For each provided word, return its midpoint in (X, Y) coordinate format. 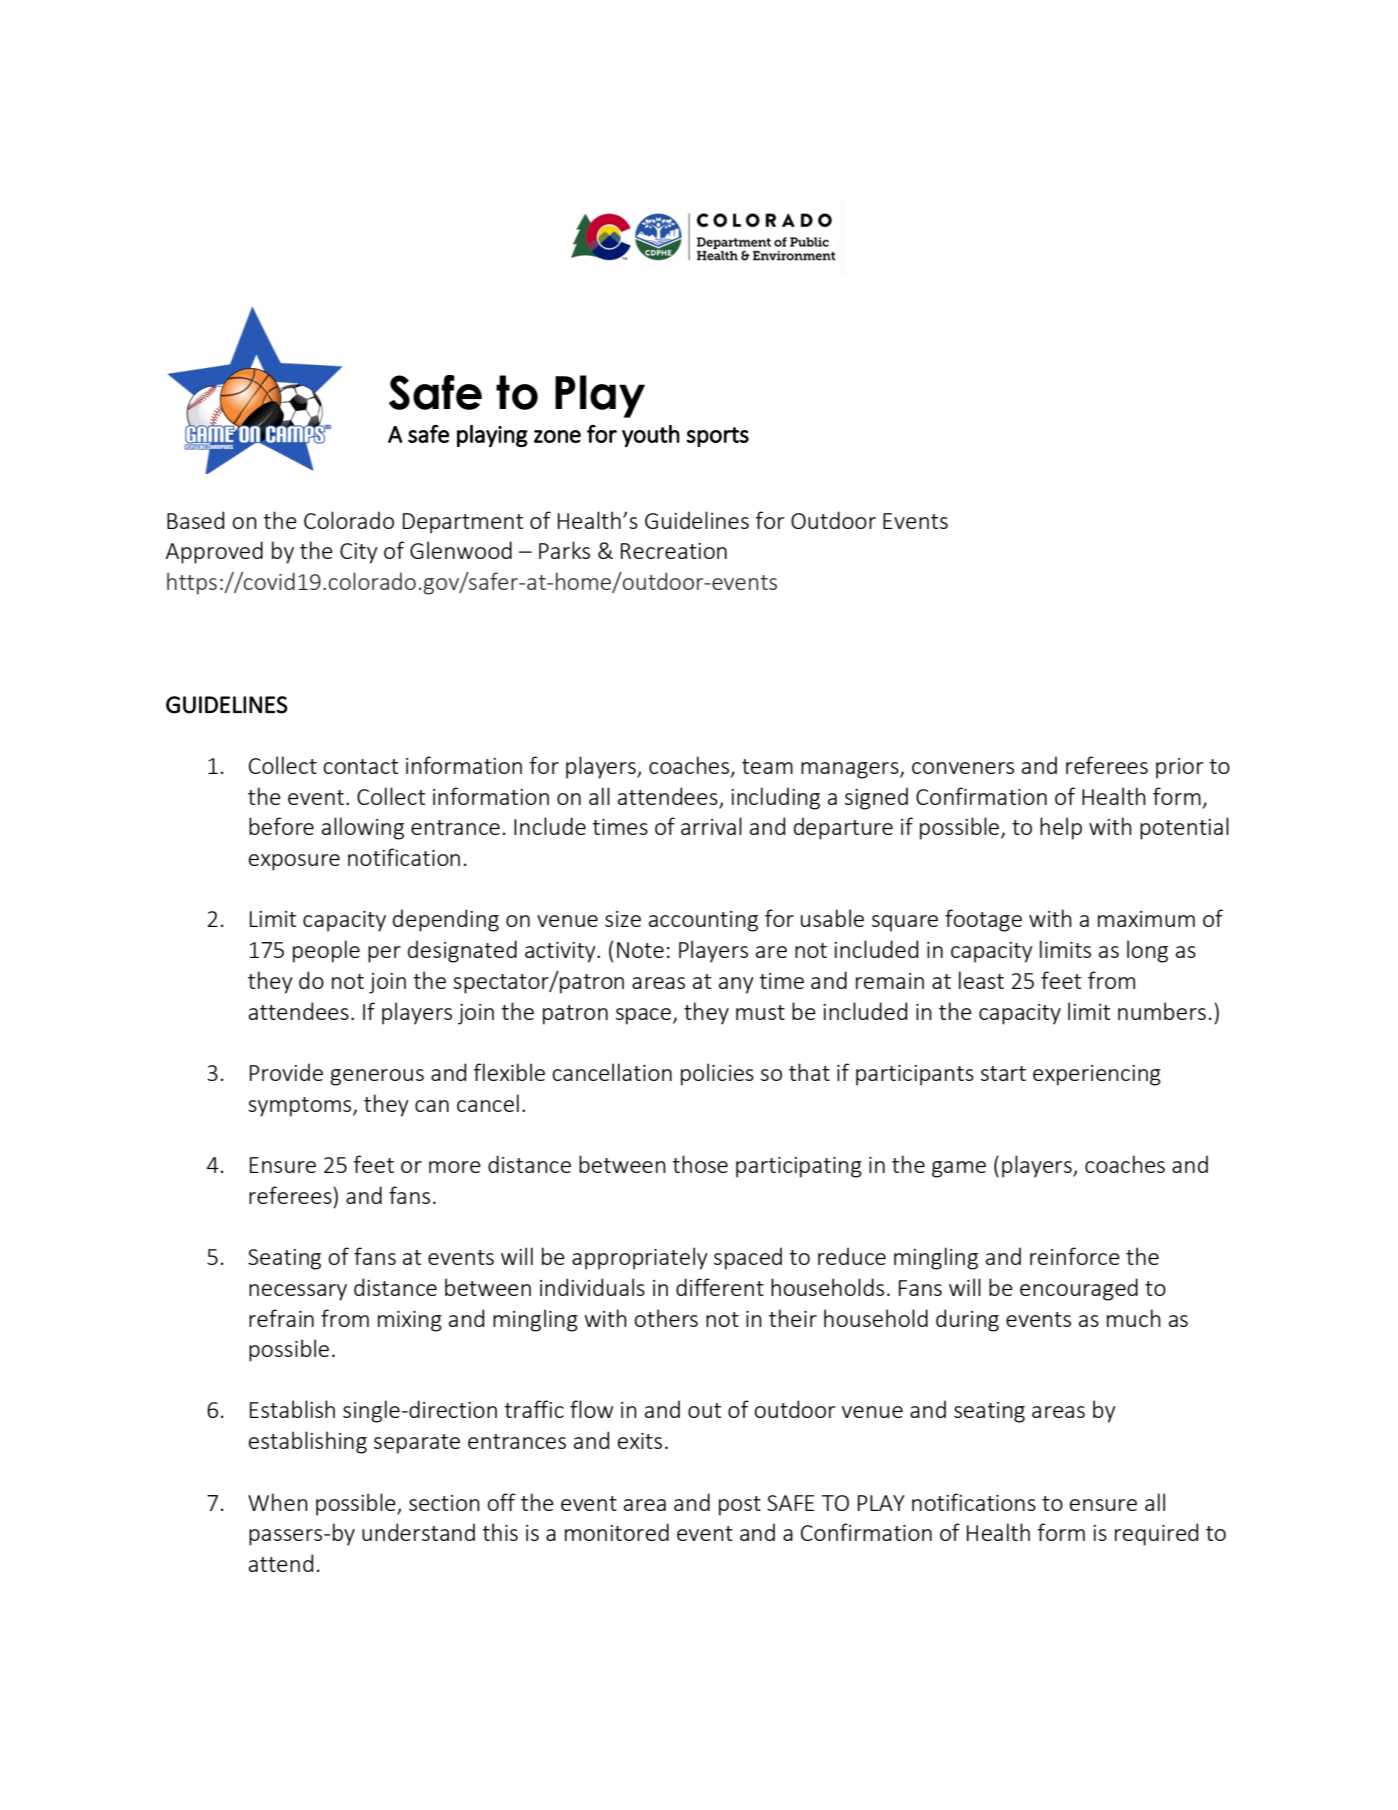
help (1061, 828)
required (1156, 1534)
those (700, 1164)
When (278, 1502)
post (740, 1506)
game (959, 1169)
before (281, 826)
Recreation (674, 551)
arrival (711, 826)
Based (195, 520)
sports (718, 437)
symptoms (301, 1107)
